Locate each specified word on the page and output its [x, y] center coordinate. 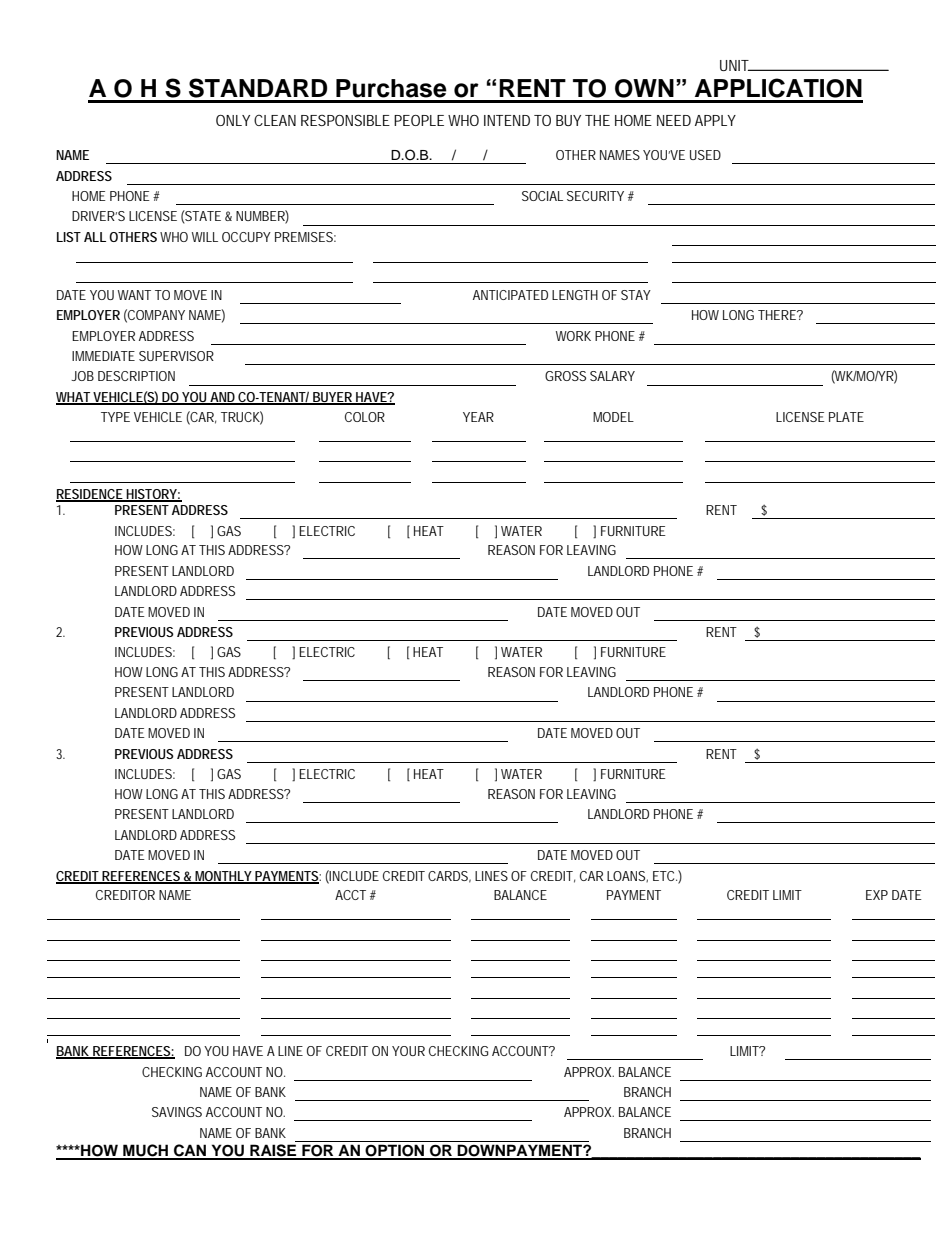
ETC [663, 876]
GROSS [565, 376]
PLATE [846, 417]
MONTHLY [222, 877]
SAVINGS [177, 1112]
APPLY [715, 120]
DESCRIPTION [136, 376]
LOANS [626, 876]
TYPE [115, 417]
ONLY [233, 120]
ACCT [350, 895]
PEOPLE [419, 120]
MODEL [613, 417]
